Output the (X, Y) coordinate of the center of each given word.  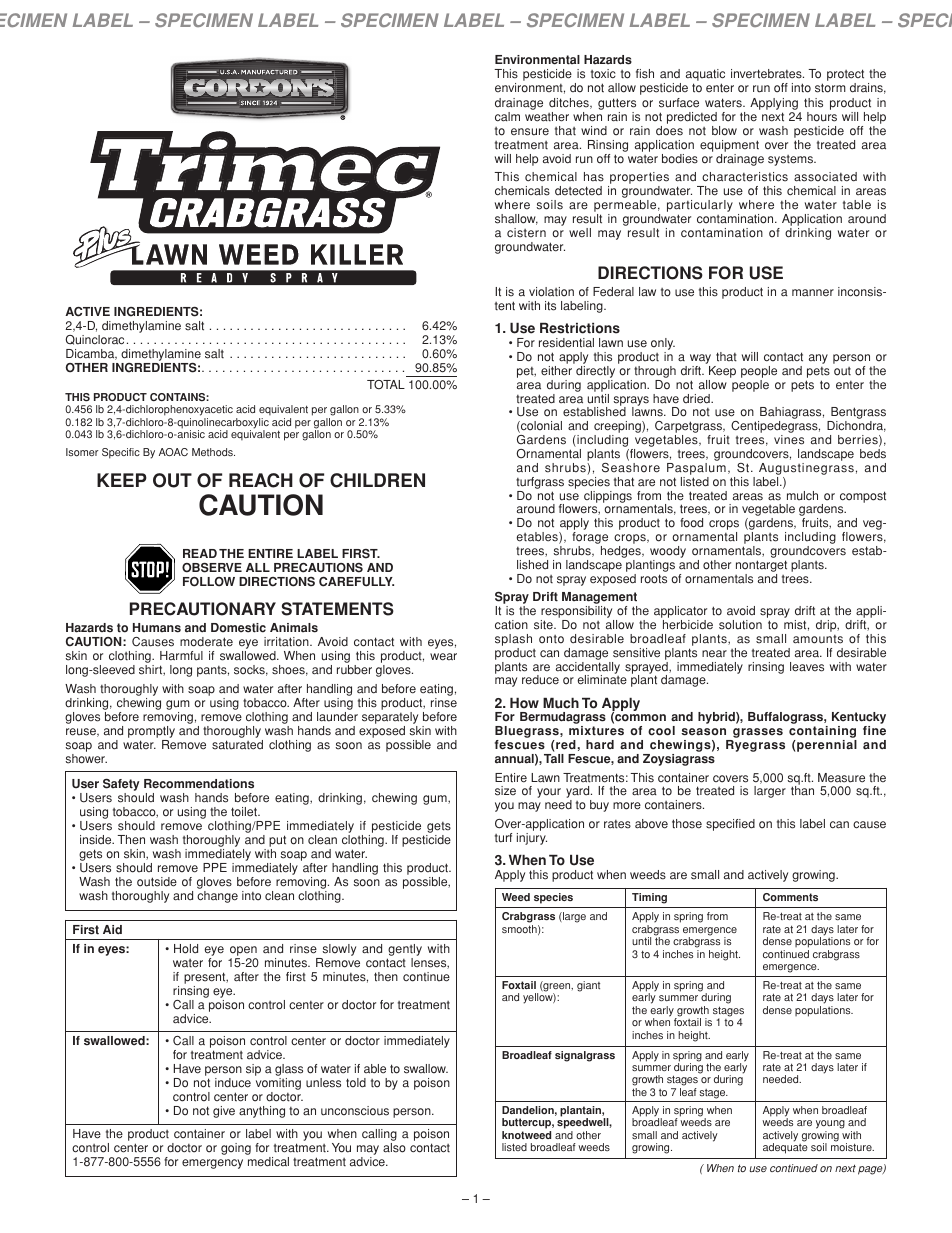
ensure (530, 132)
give (224, 1112)
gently (405, 950)
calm (507, 117)
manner (813, 293)
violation (551, 292)
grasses (756, 734)
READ (200, 553)
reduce (540, 680)
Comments (790, 897)
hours (822, 115)
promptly (151, 733)
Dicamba (91, 354)
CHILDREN (377, 480)
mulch (802, 496)
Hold (186, 949)
